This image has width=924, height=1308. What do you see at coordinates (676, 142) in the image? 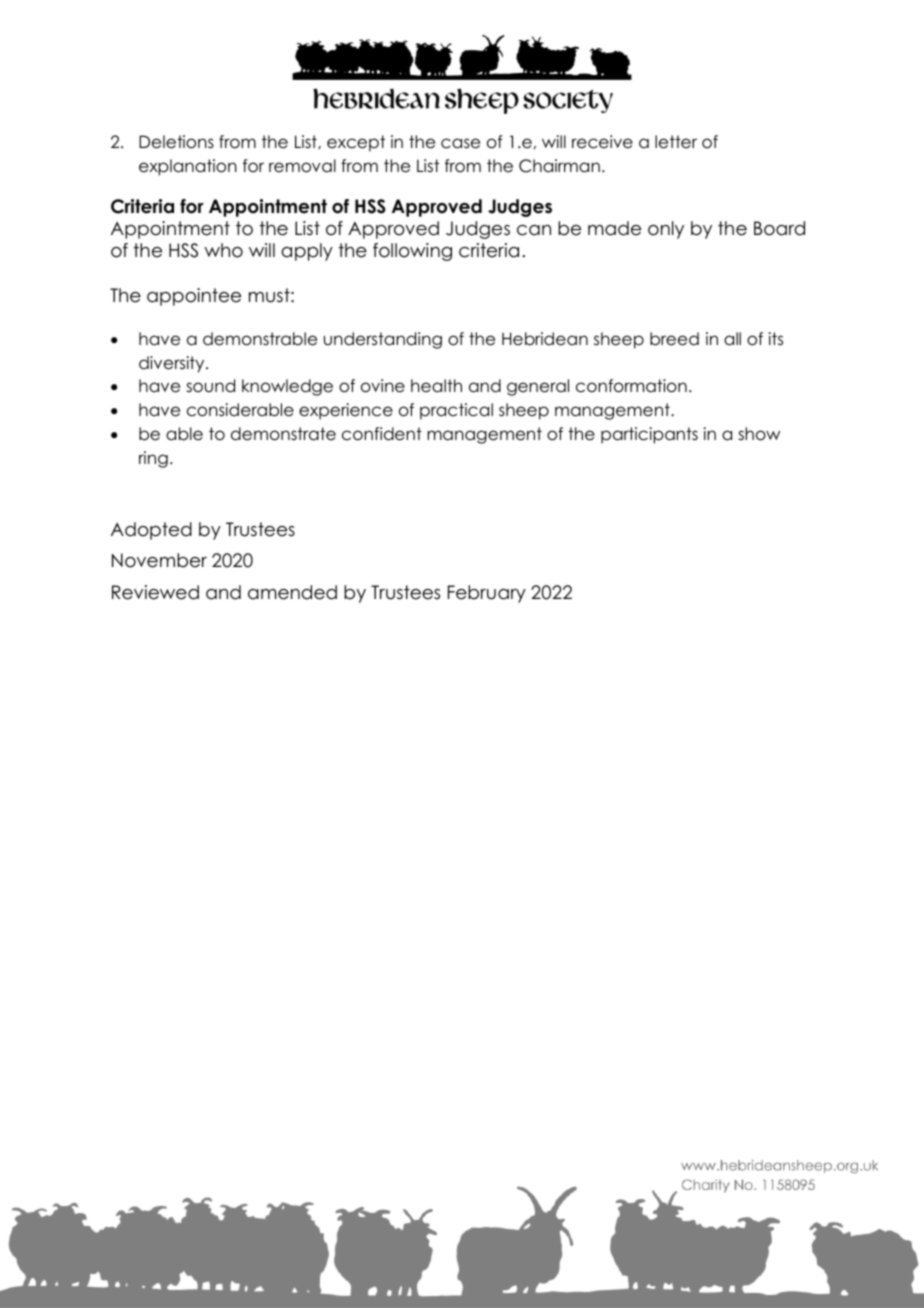
I see `letter` at bounding box center [676, 142].
